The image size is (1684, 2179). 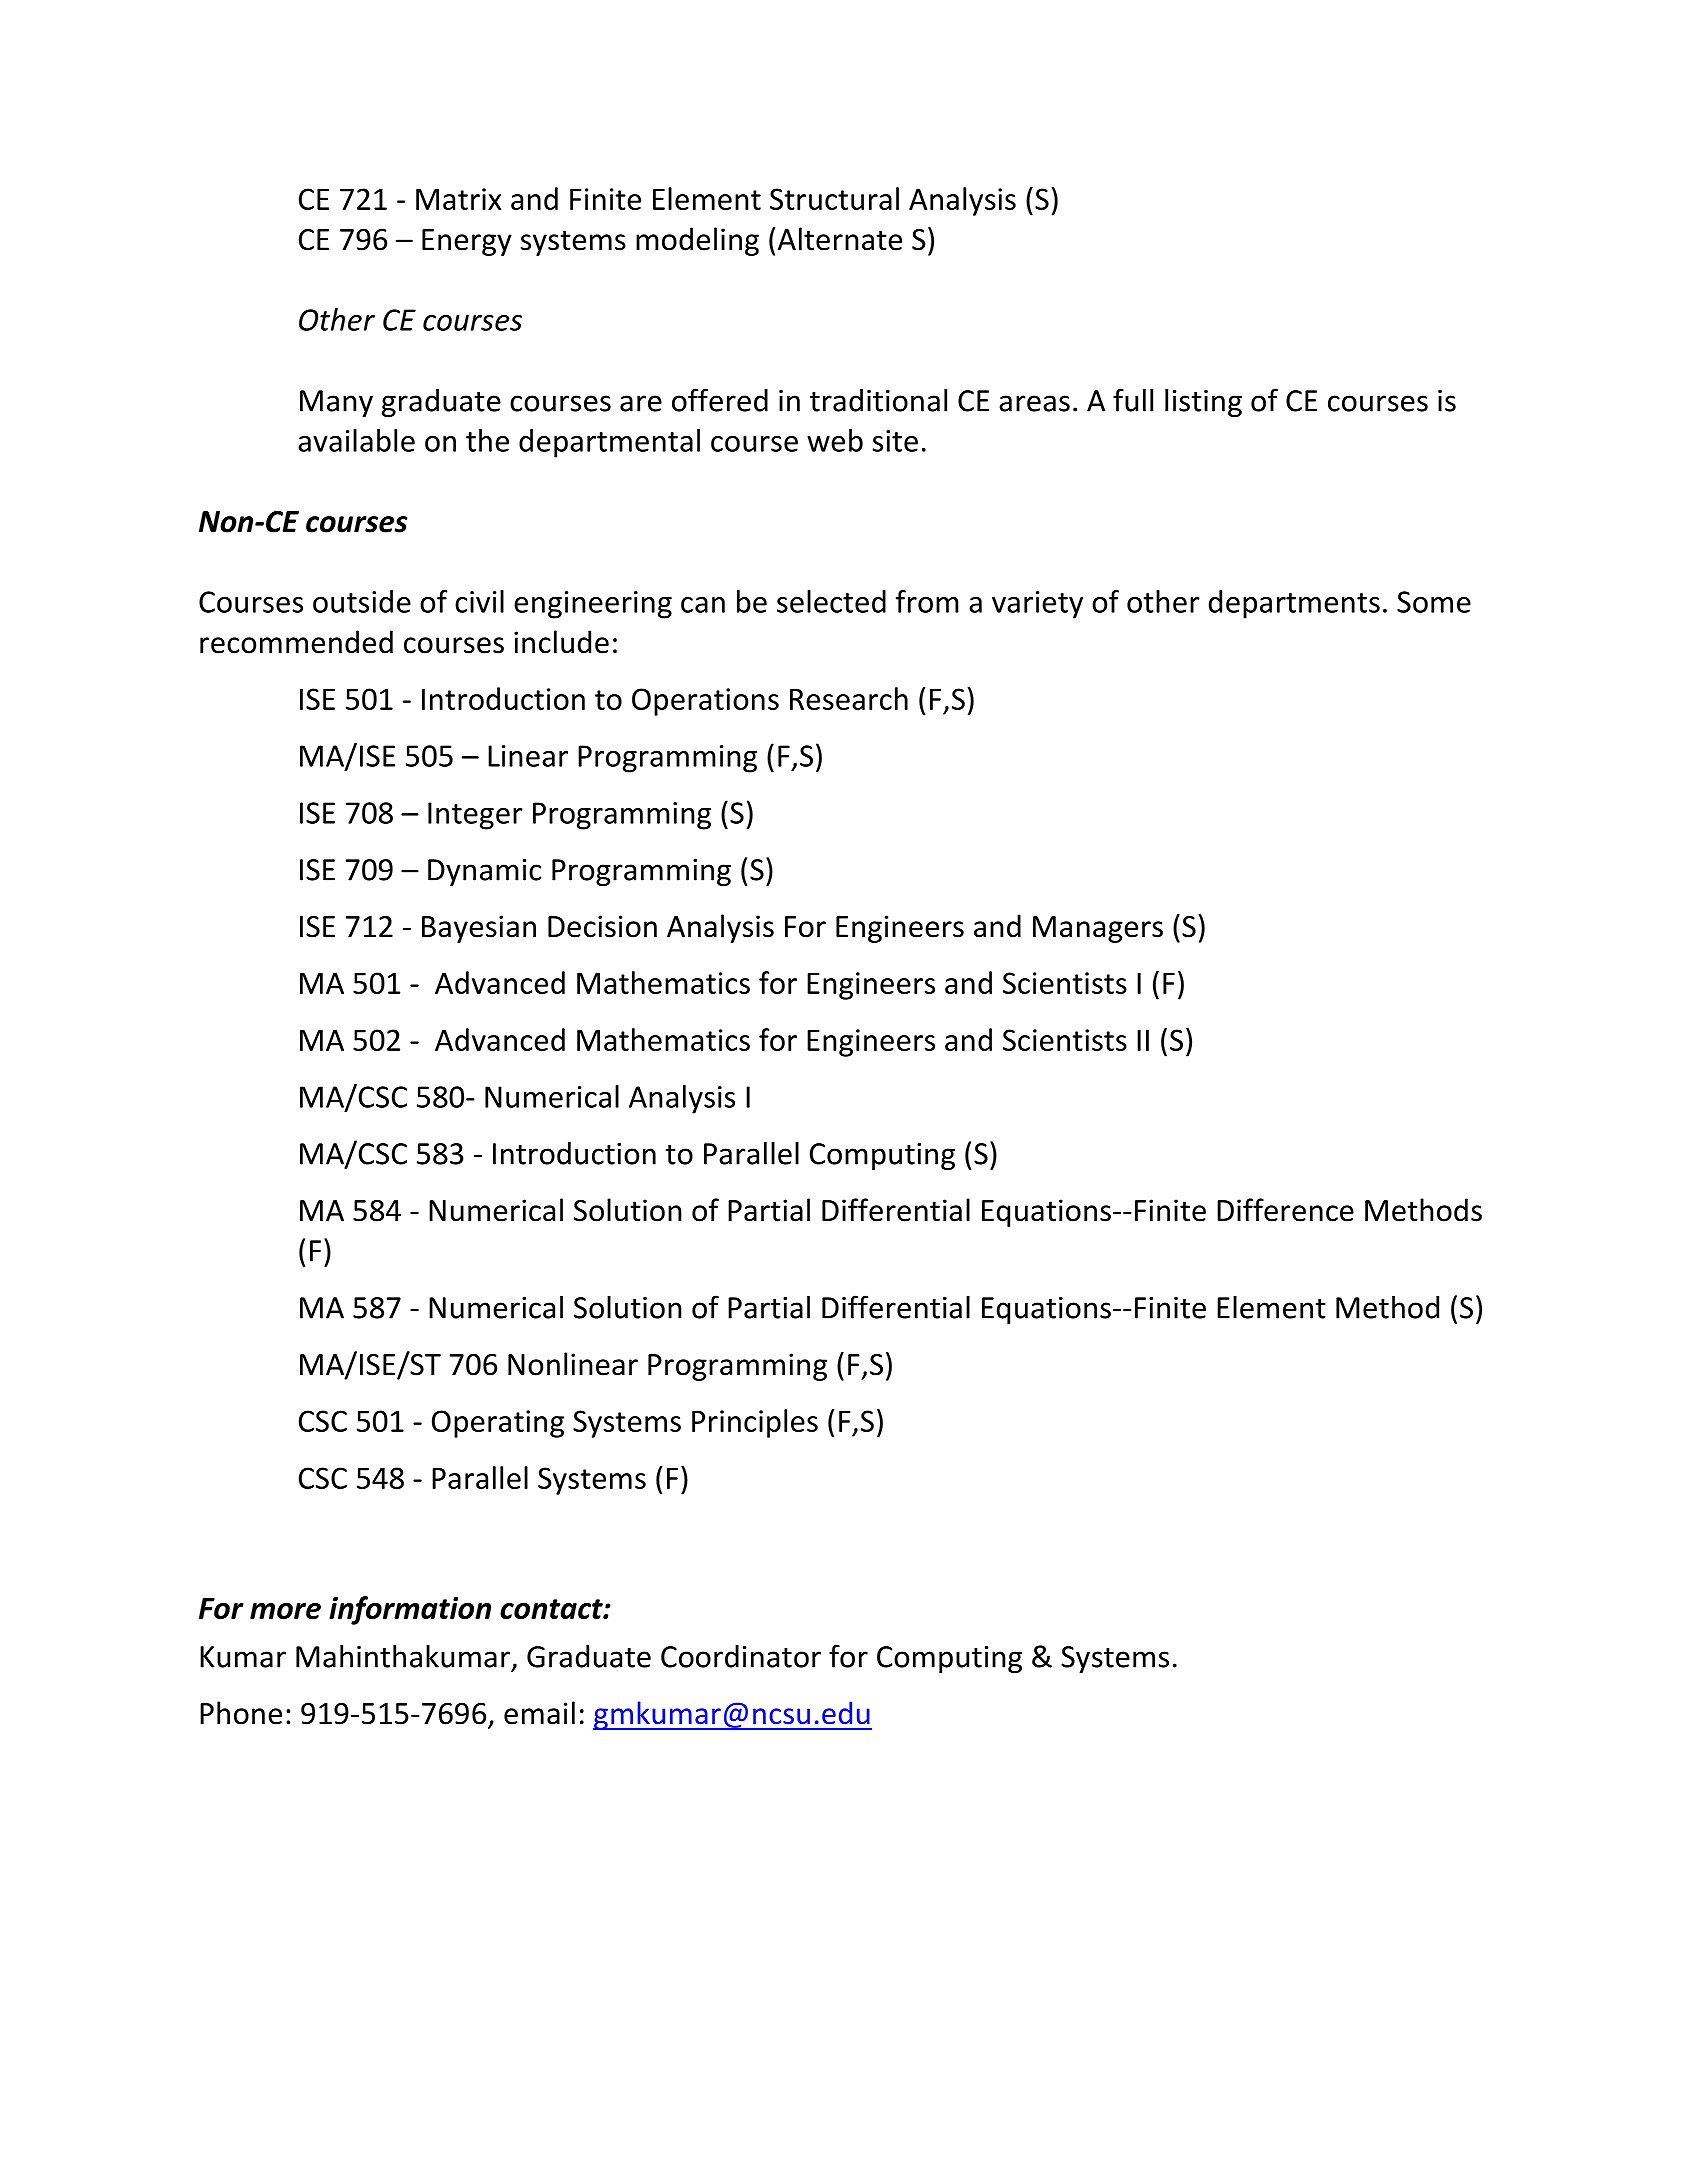 I want to click on information, so click(x=410, y=1610).
